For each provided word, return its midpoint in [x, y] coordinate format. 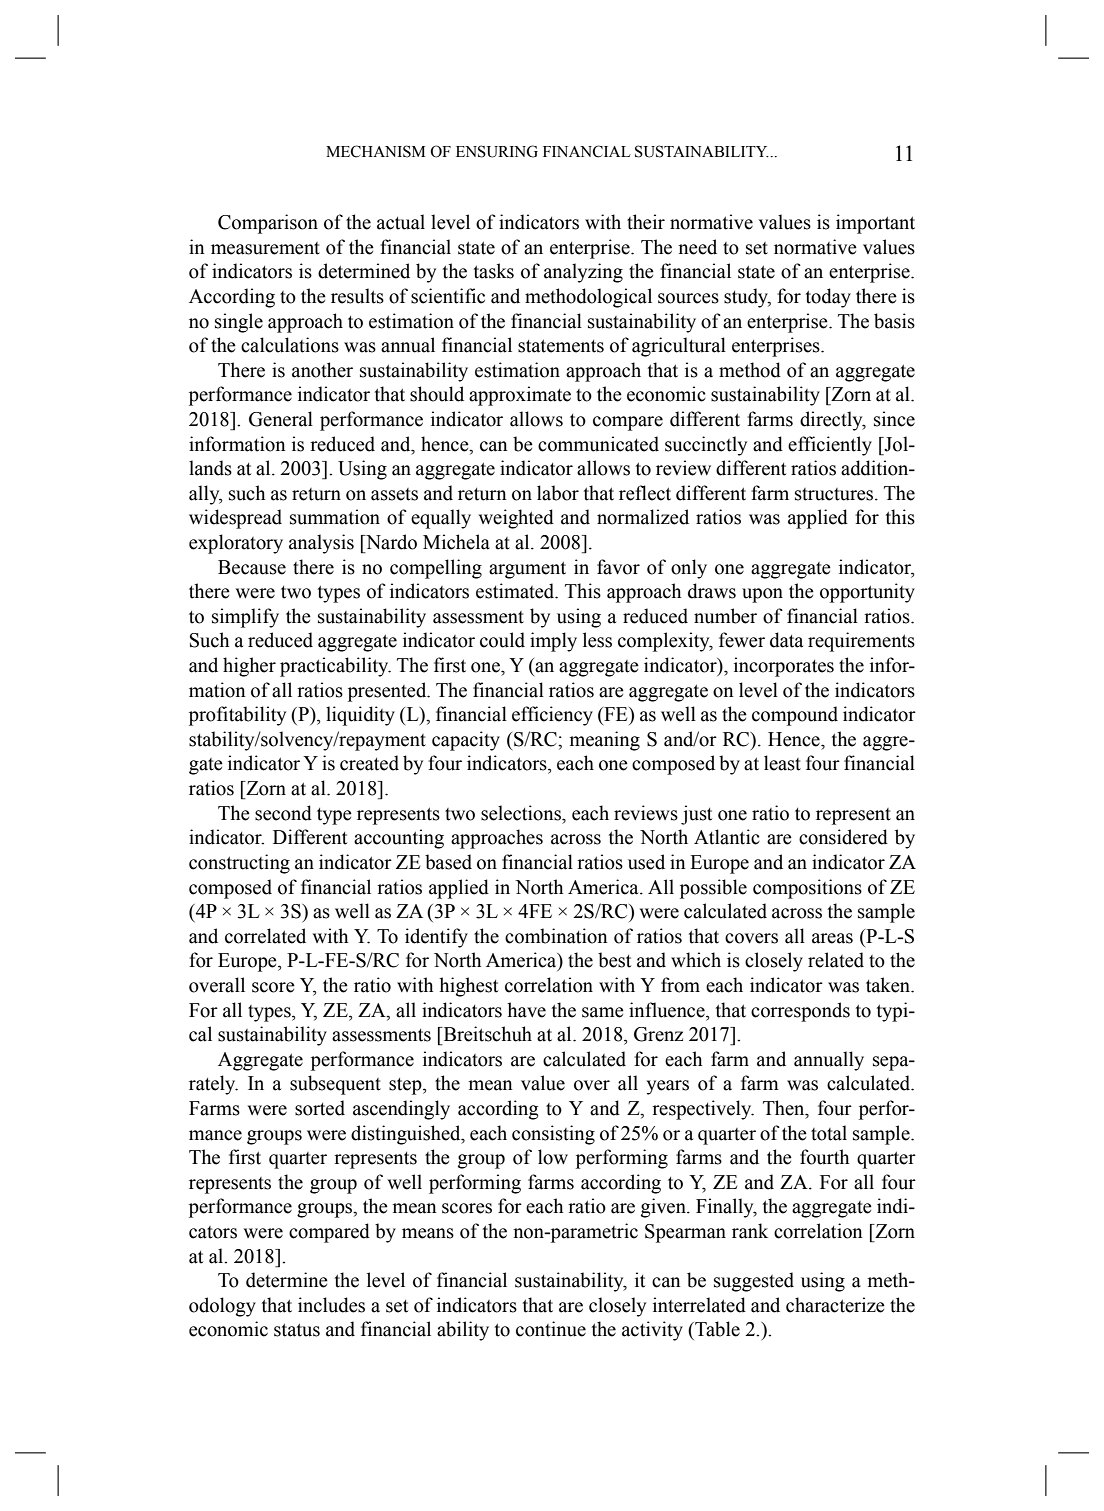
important [875, 224]
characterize [835, 1305]
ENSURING [497, 151]
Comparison [268, 224]
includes [331, 1305]
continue [551, 1329]
